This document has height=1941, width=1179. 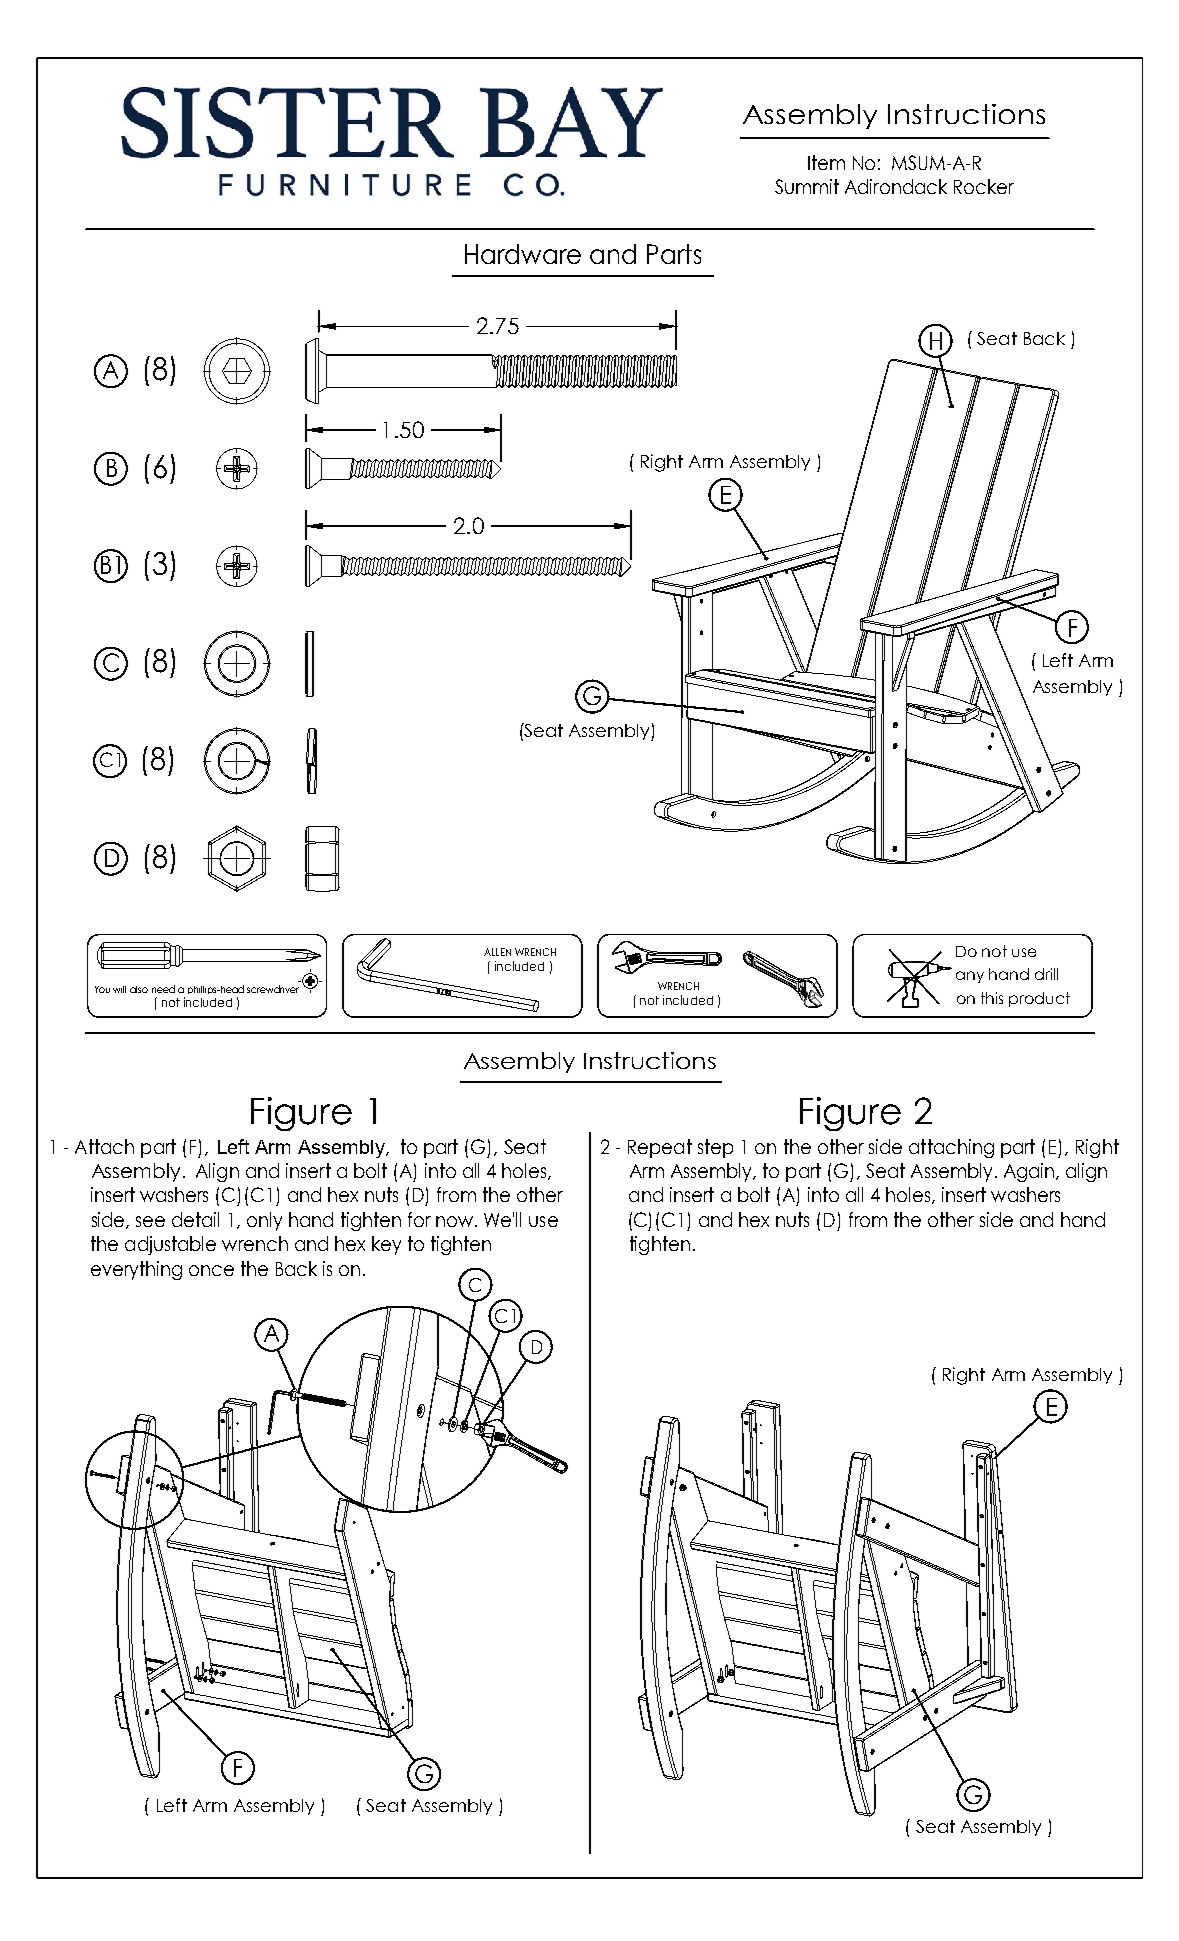 I want to click on ALLEN, so click(x=497, y=952).
